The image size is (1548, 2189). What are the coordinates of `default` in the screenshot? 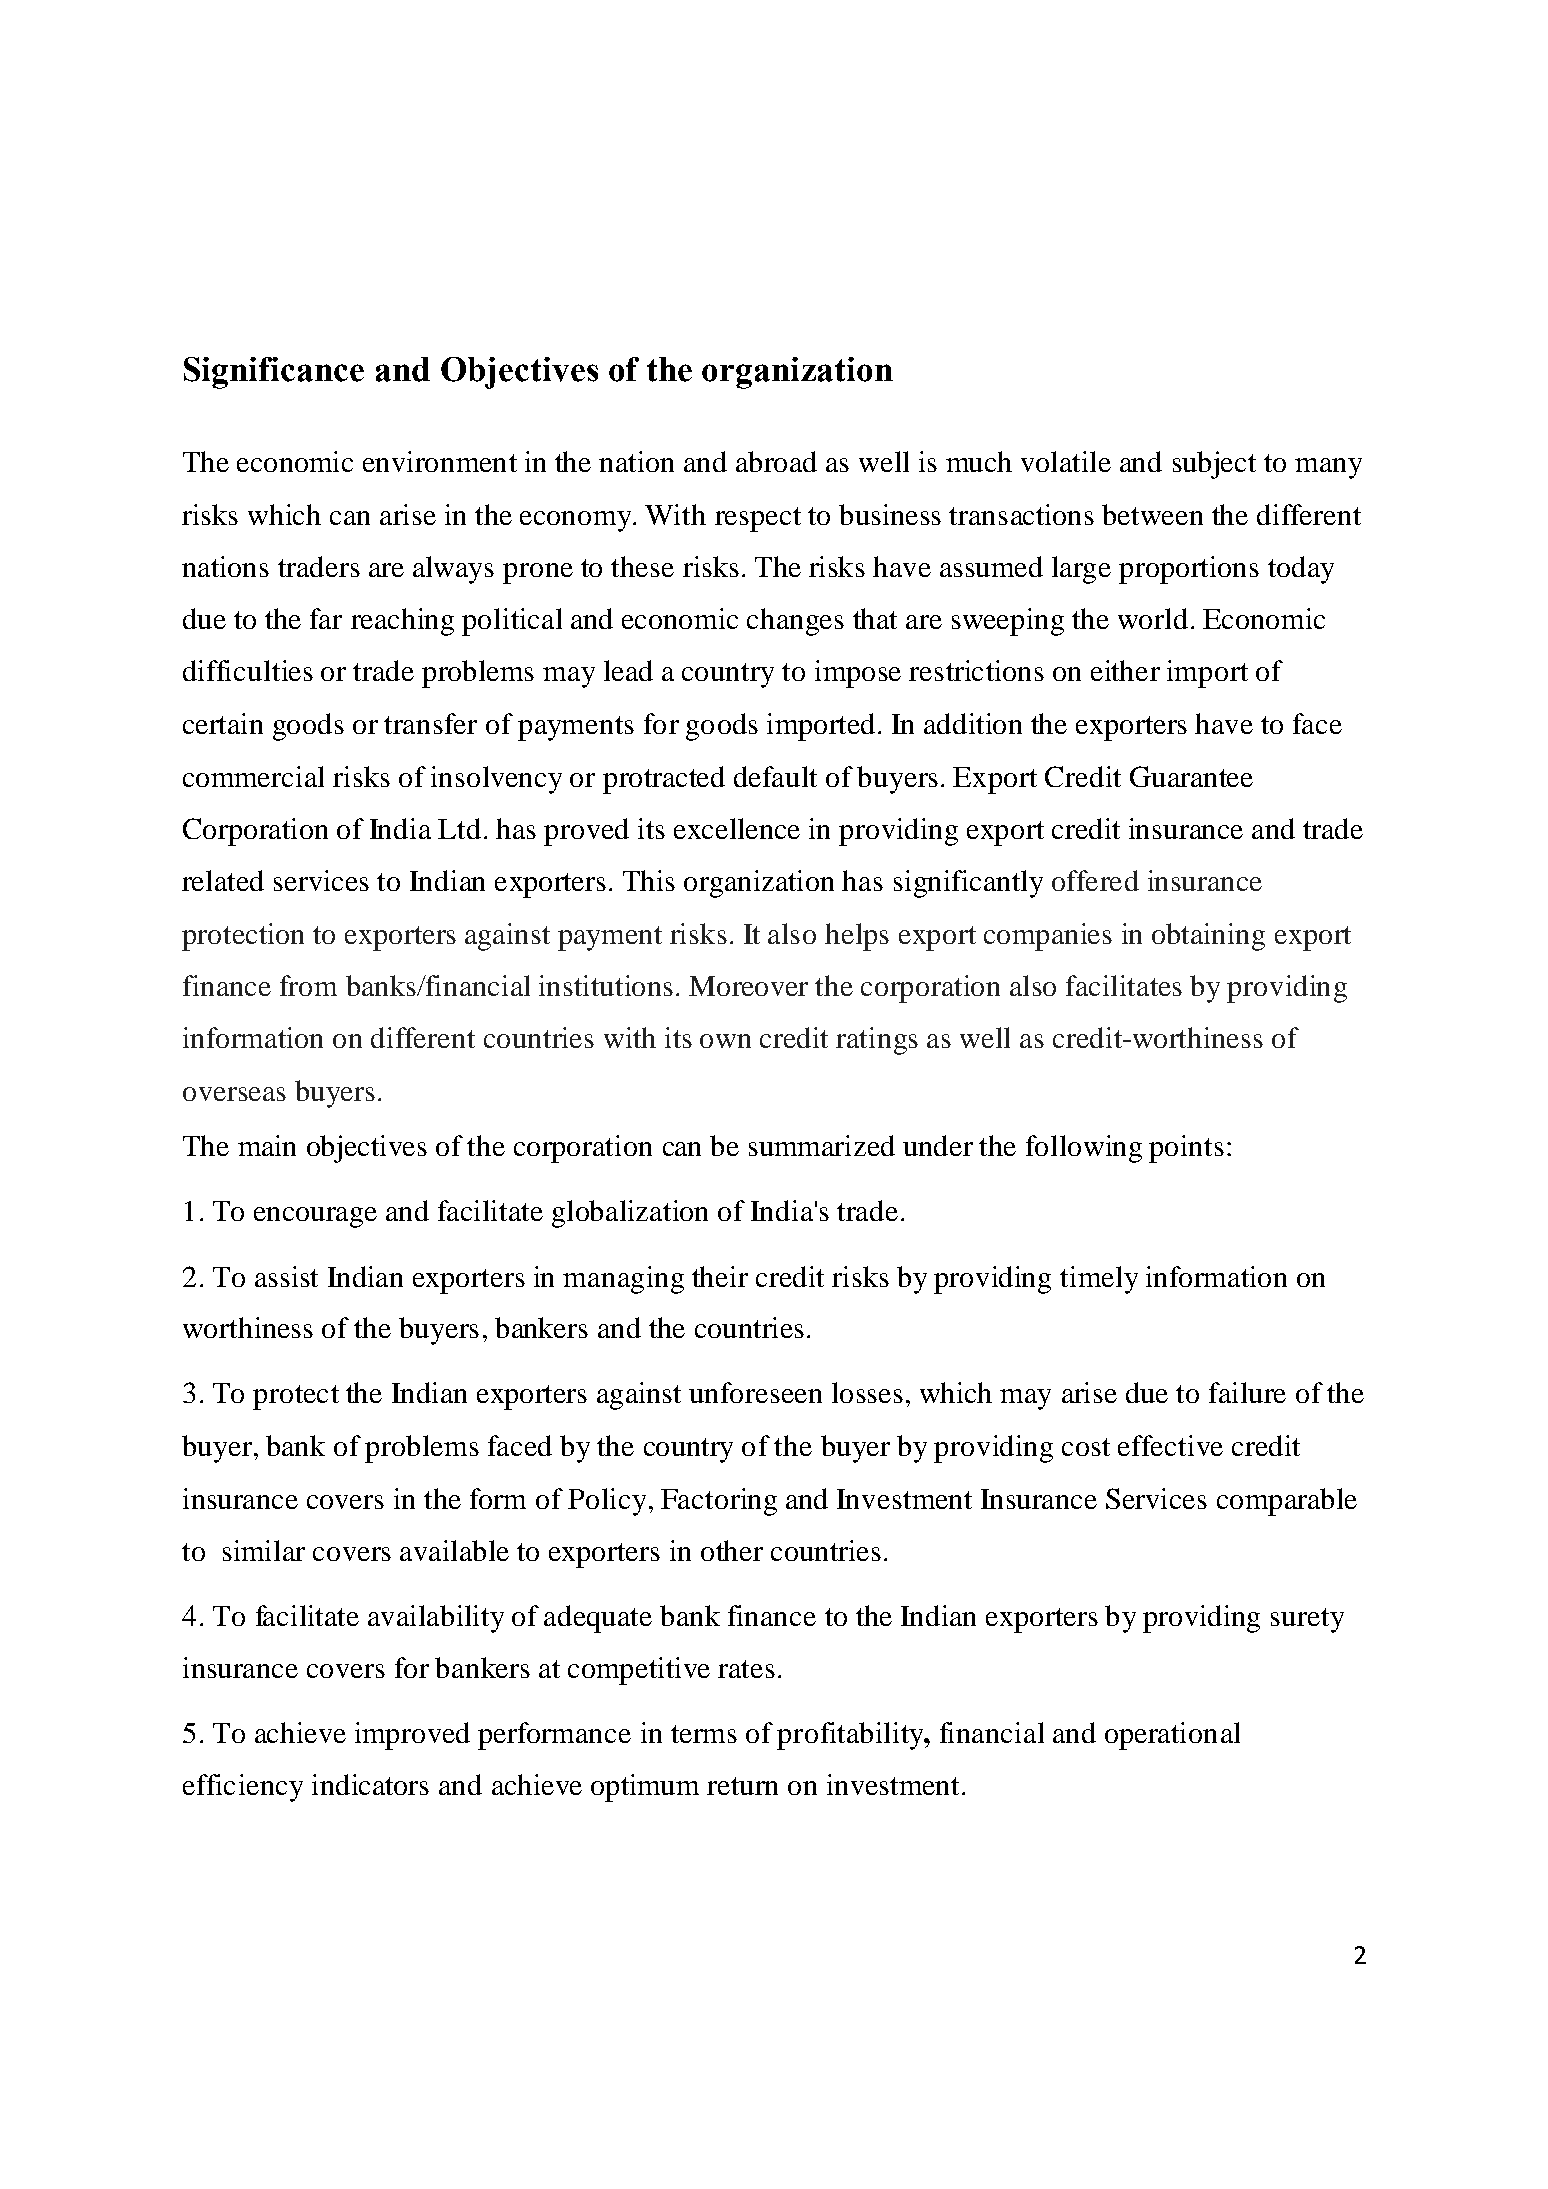 It's located at (775, 776).
